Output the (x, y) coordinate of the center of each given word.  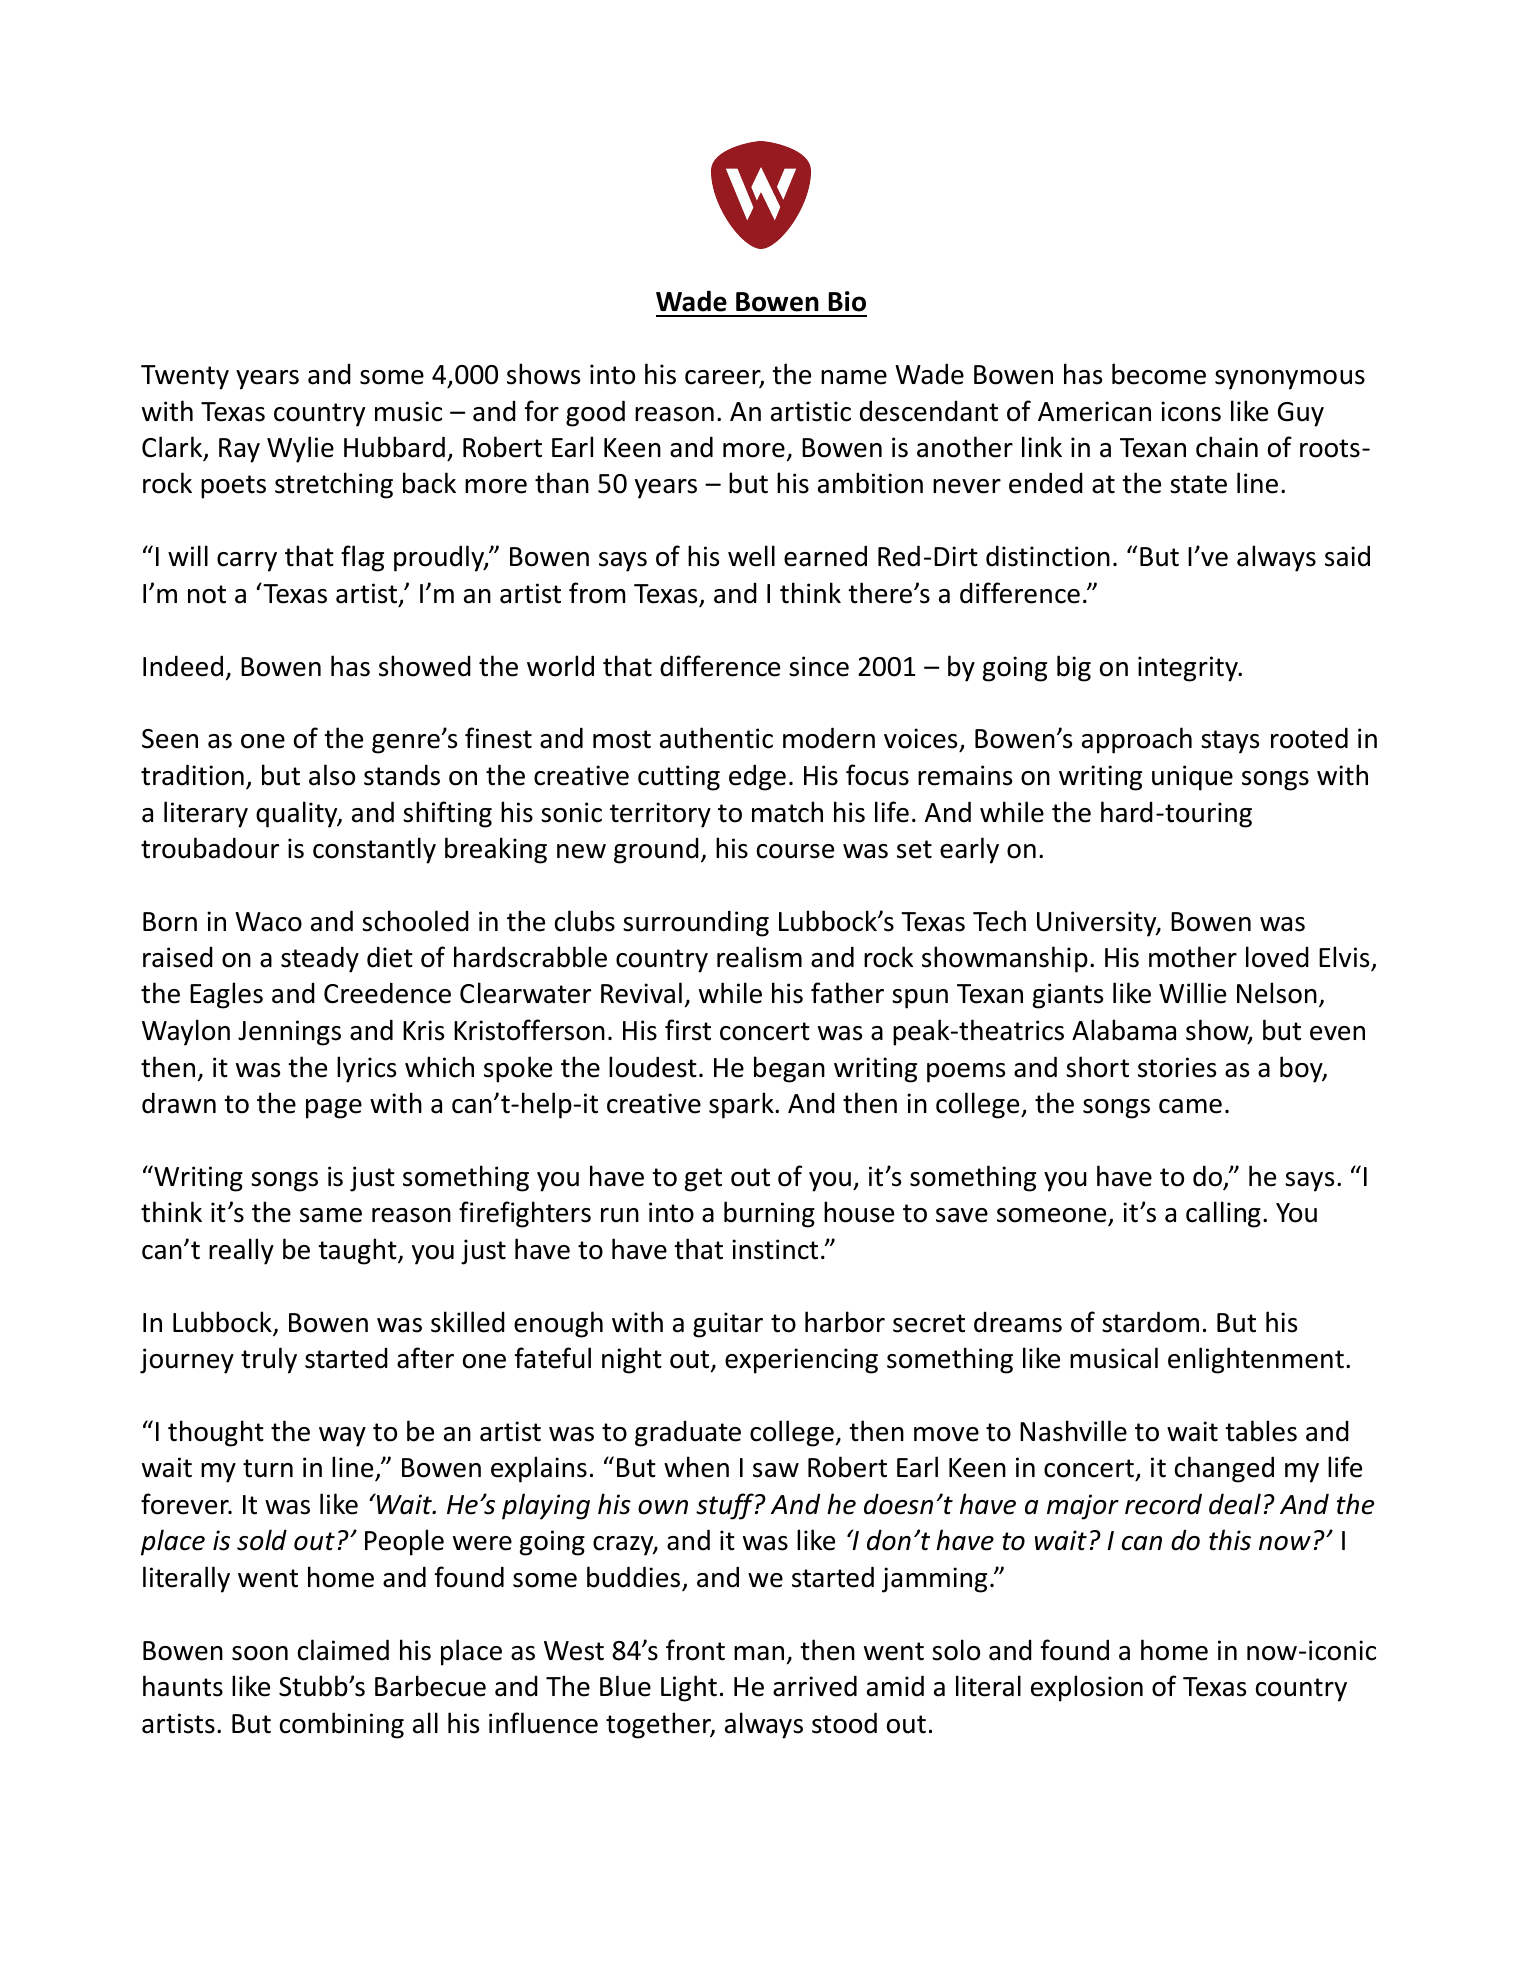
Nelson (1277, 993)
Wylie (300, 449)
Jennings (289, 1033)
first (688, 1030)
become (1159, 374)
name (854, 377)
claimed (343, 1650)
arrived (815, 1686)
